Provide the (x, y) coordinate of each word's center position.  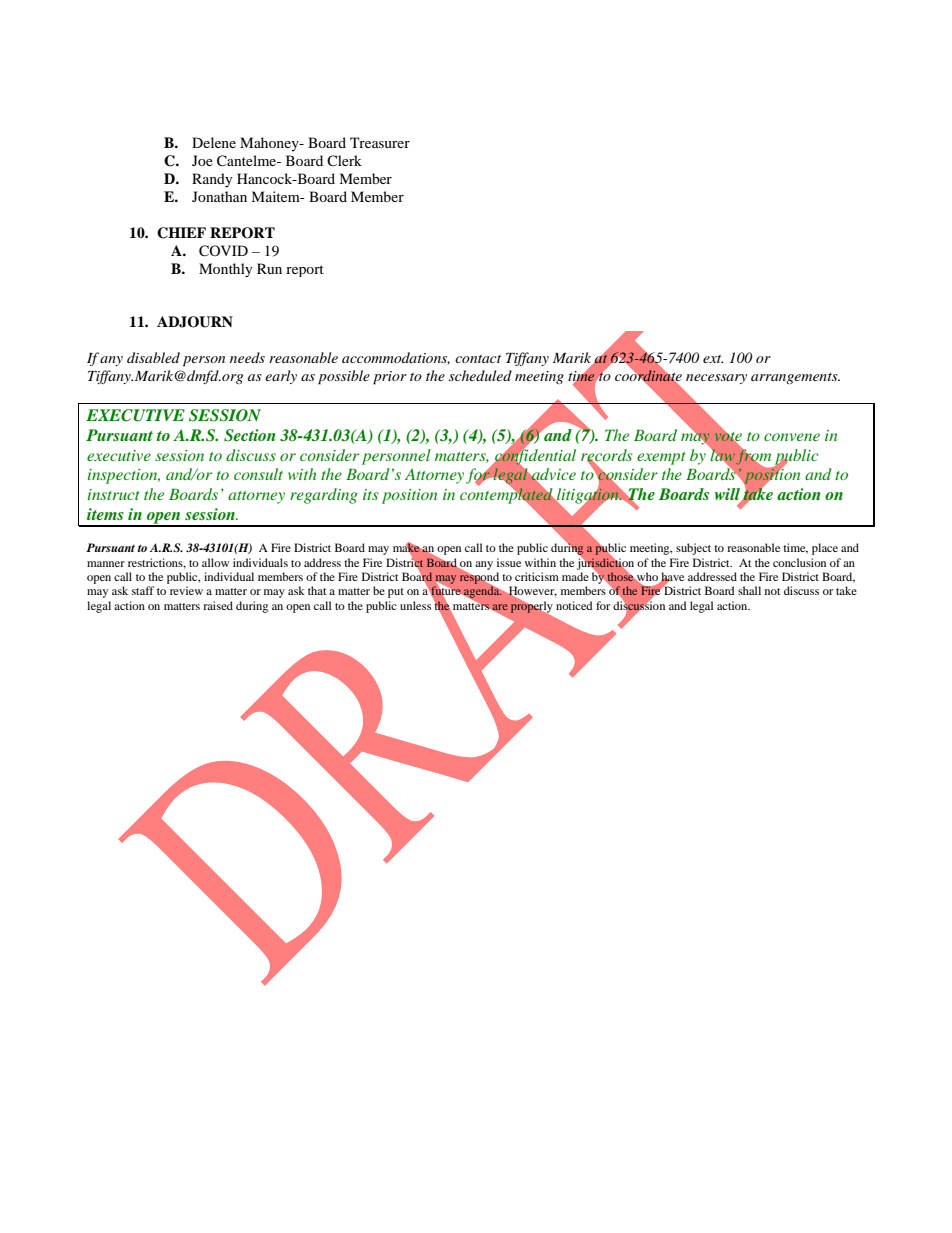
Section (249, 435)
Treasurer (380, 142)
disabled (153, 357)
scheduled (480, 375)
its (371, 494)
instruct (114, 494)
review (186, 590)
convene (792, 437)
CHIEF (181, 233)
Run (269, 268)
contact (478, 359)
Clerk (344, 160)
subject (693, 549)
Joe (202, 160)
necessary (716, 379)
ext (713, 359)
